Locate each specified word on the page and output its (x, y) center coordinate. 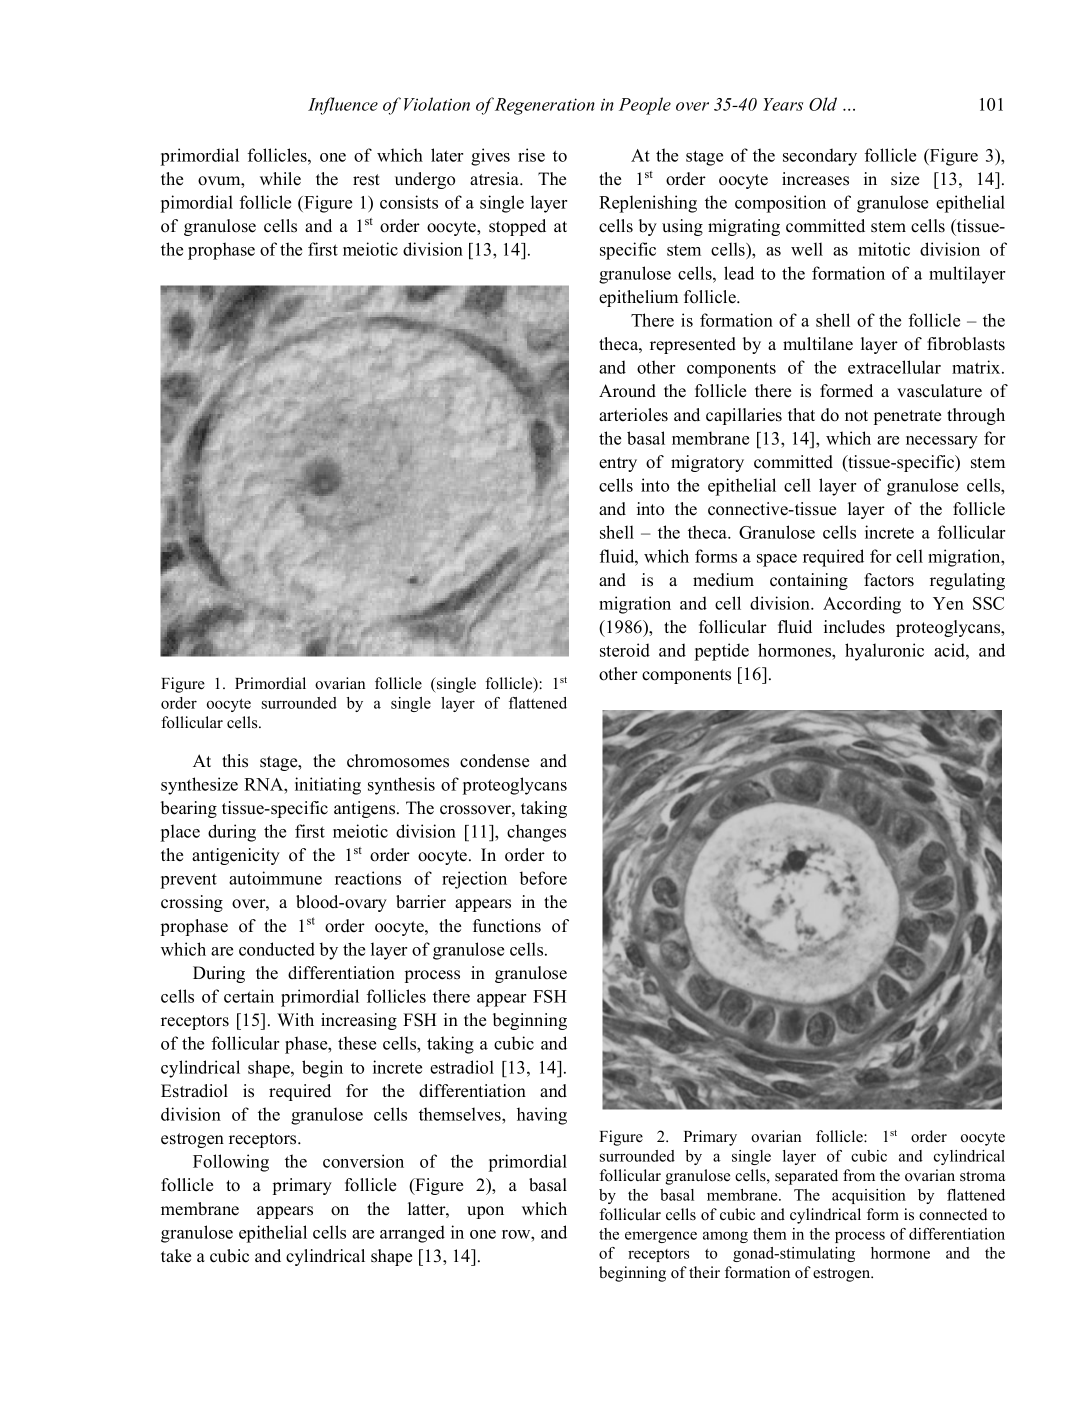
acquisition (869, 1196)
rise (531, 155)
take (176, 1256)
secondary (820, 157)
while (280, 179)
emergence (661, 1237)
